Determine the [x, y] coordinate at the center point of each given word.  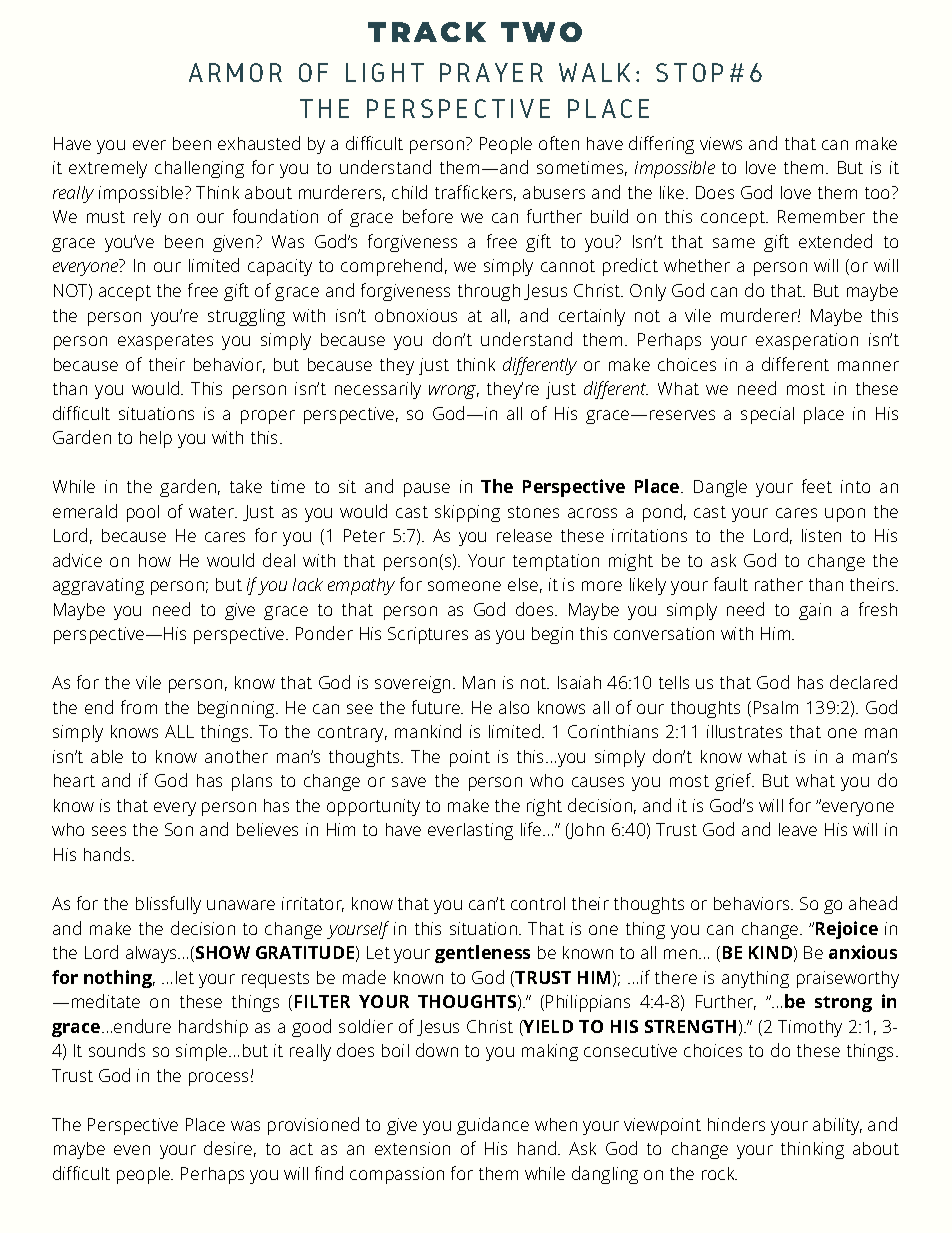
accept [125, 293]
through [489, 292]
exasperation [807, 341]
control [538, 903]
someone [464, 586]
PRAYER [491, 72]
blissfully [168, 905]
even [132, 1150]
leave [798, 829]
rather [779, 584]
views [721, 143]
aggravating [98, 586]
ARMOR [235, 72]
